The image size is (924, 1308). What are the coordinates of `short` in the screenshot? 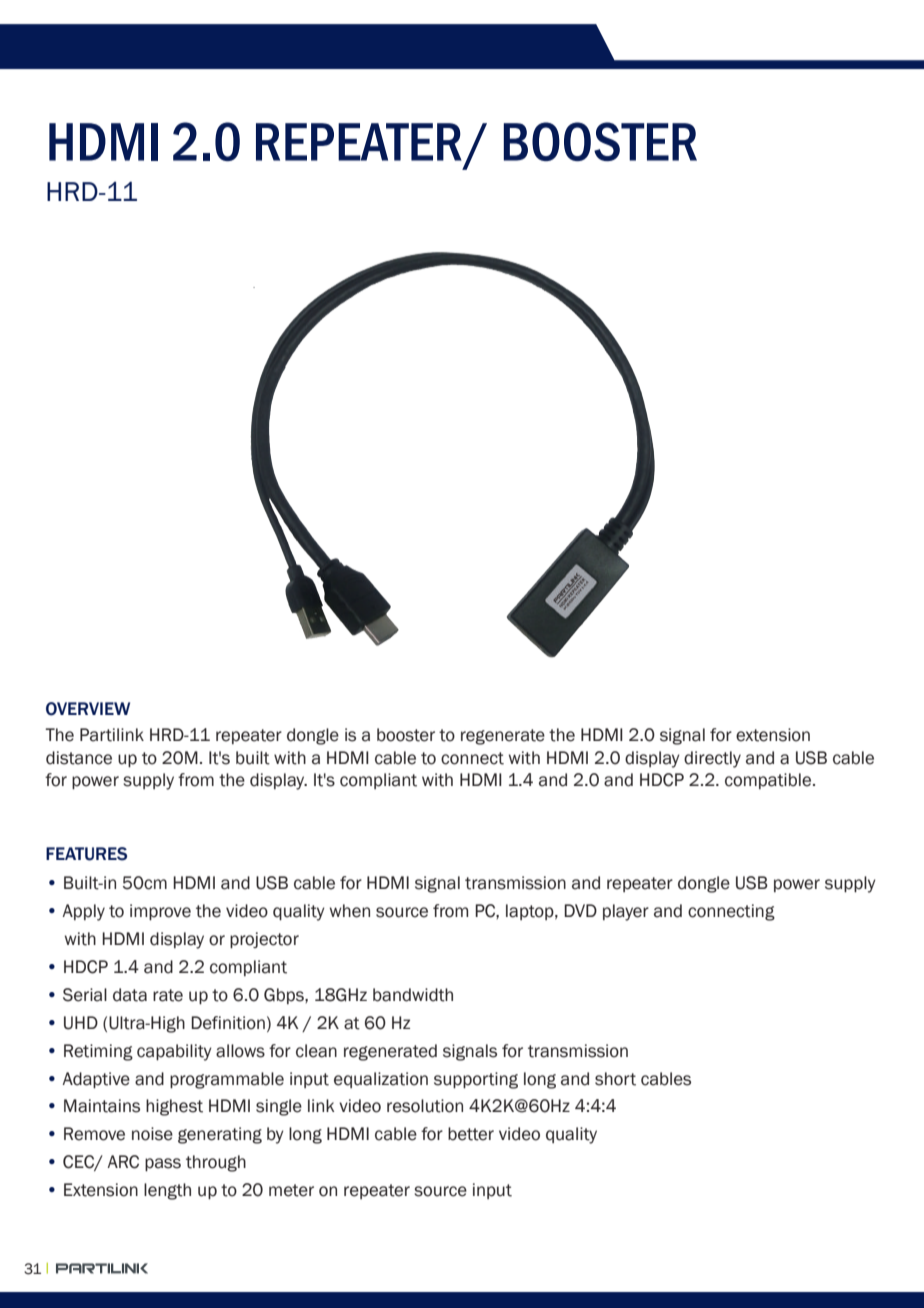 It's located at (615, 1079).
